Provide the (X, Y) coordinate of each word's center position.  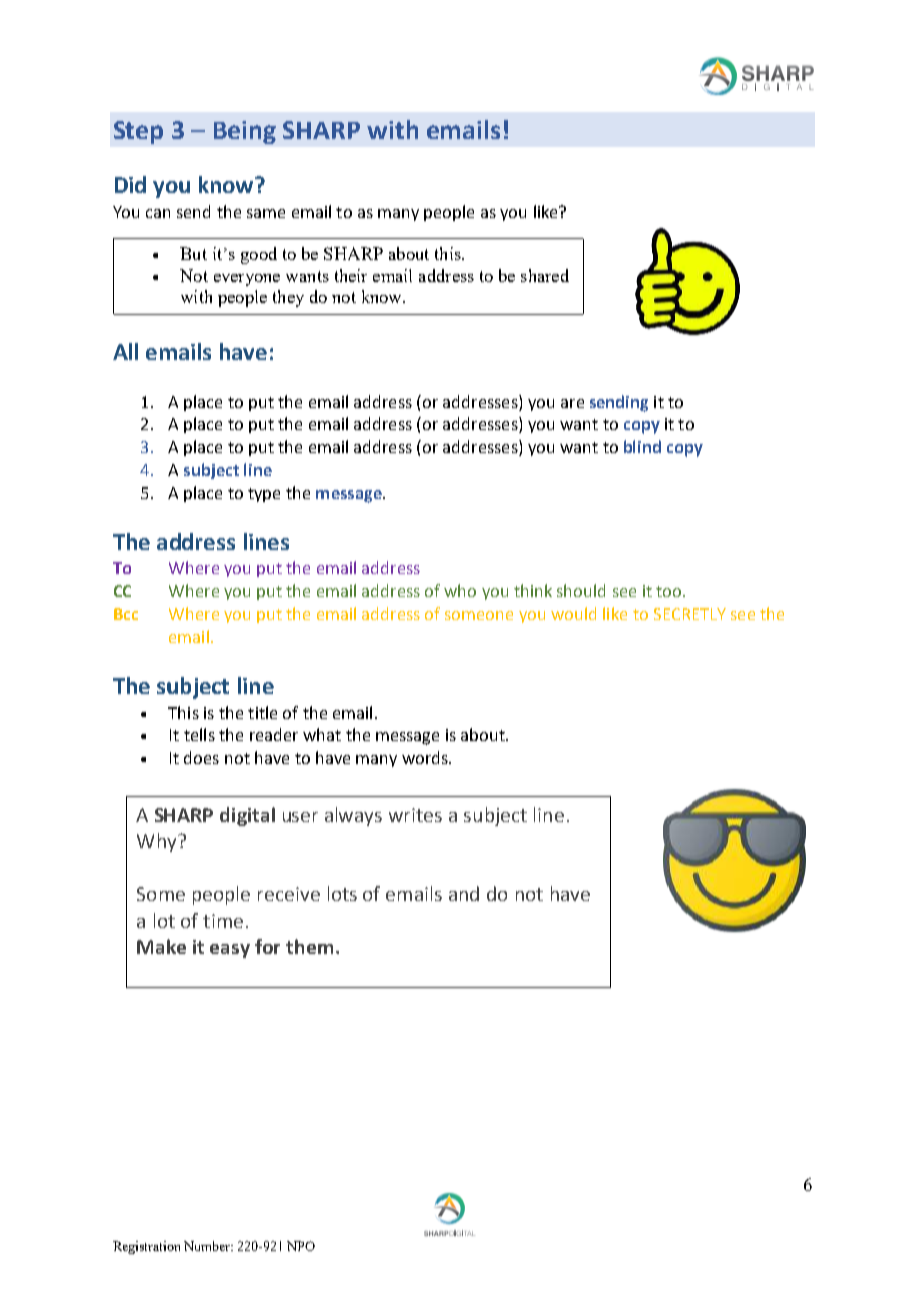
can (158, 213)
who (460, 590)
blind (642, 446)
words (426, 757)
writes (415, 815)
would (573, 613)
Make (161, 946)
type (264, 495)
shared (545, 275)
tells (199, 734)
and (464, 893)
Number (208, 1246)
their (351, 275)
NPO (301, 1246)
